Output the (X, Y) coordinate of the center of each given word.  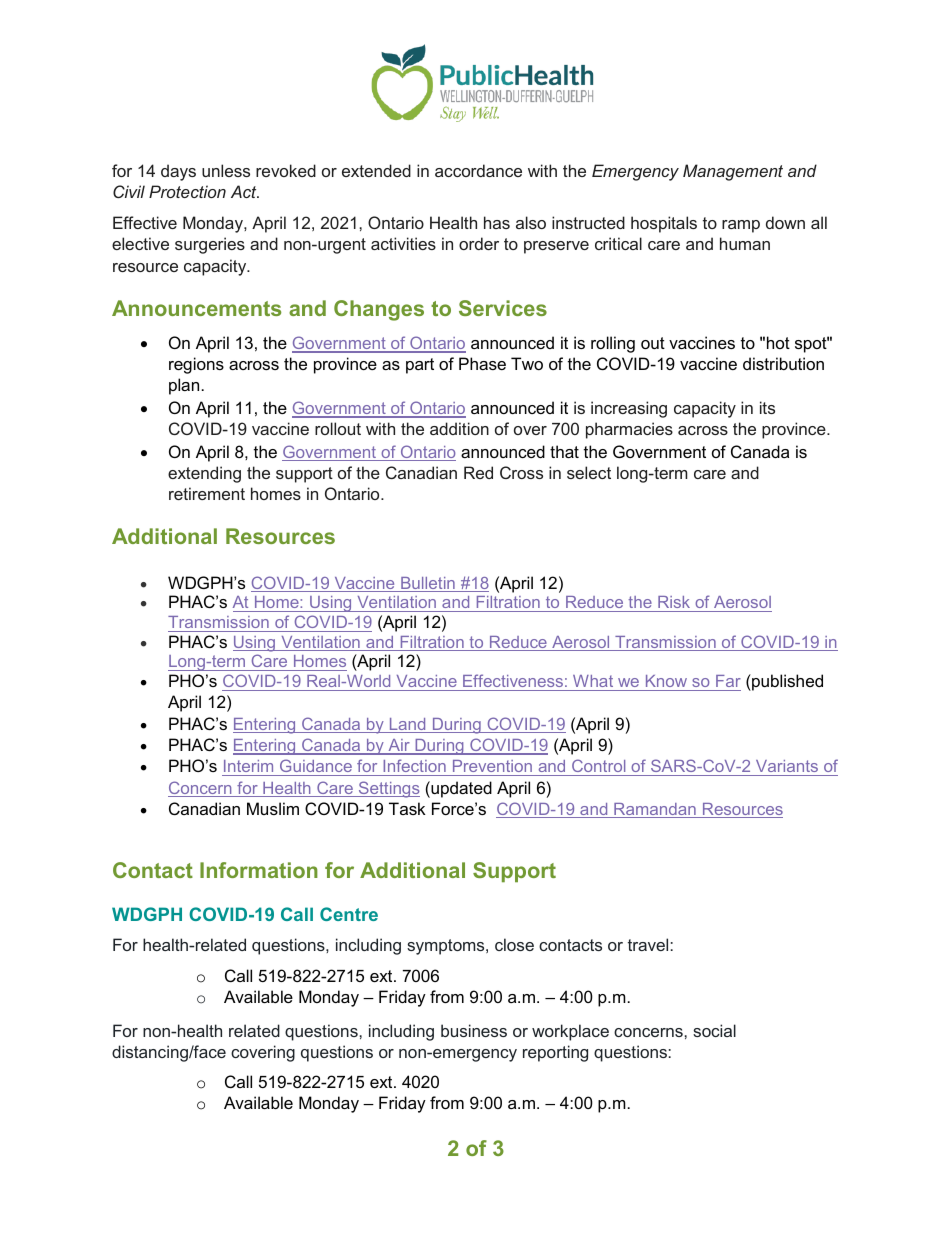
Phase (482, 363)
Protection (187, 191)
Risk (674, 602)
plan (184, 386)
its (767, 407)
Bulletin (428, 584)
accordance (478, 170)
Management (733, 172)
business (474, 1030)
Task (407, 808)
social (714, 1030)
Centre (349, 914)
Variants (787, 768)
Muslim (273, 808)
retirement (207, 493)
